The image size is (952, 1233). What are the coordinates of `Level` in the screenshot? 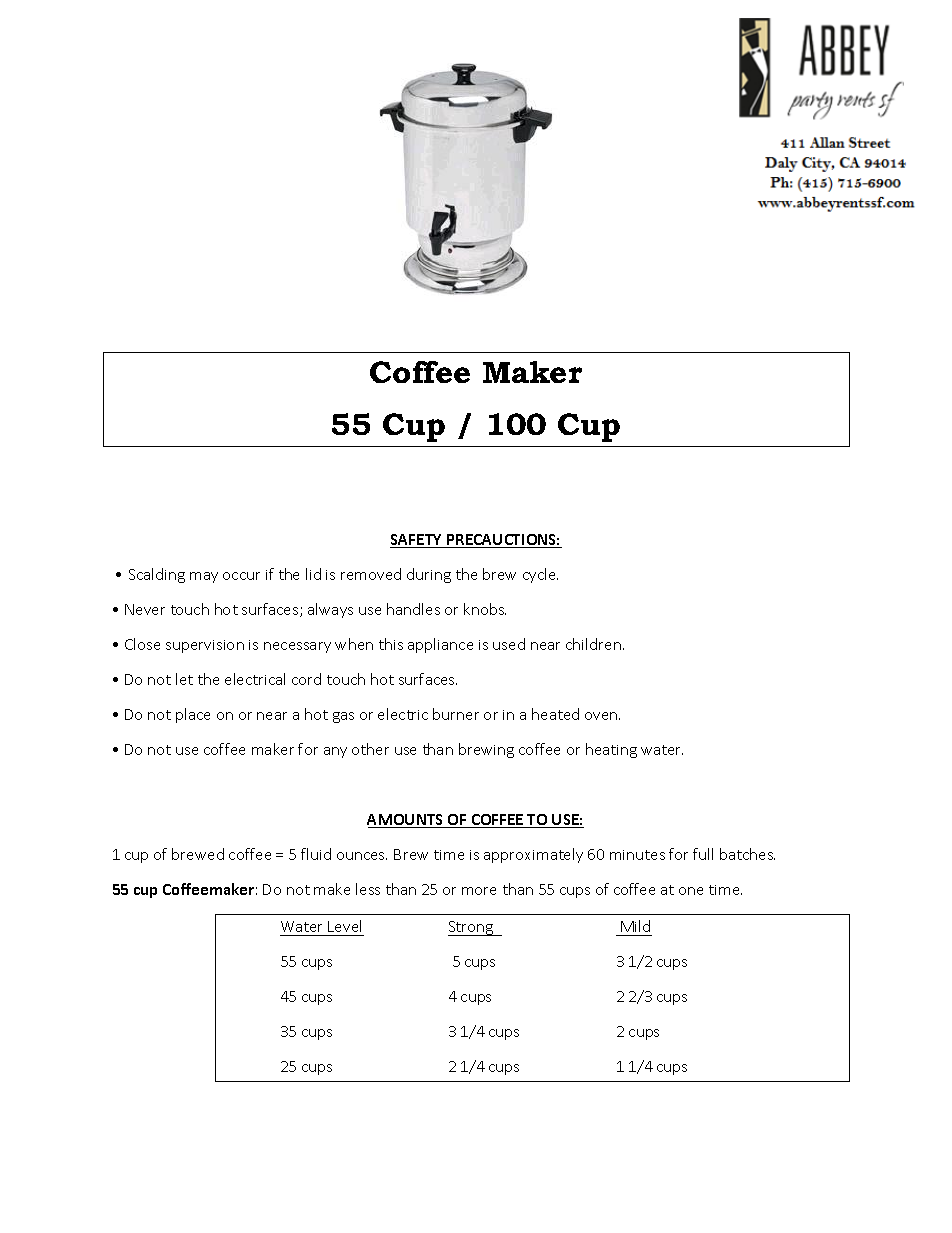 It's located at (344, 926).
